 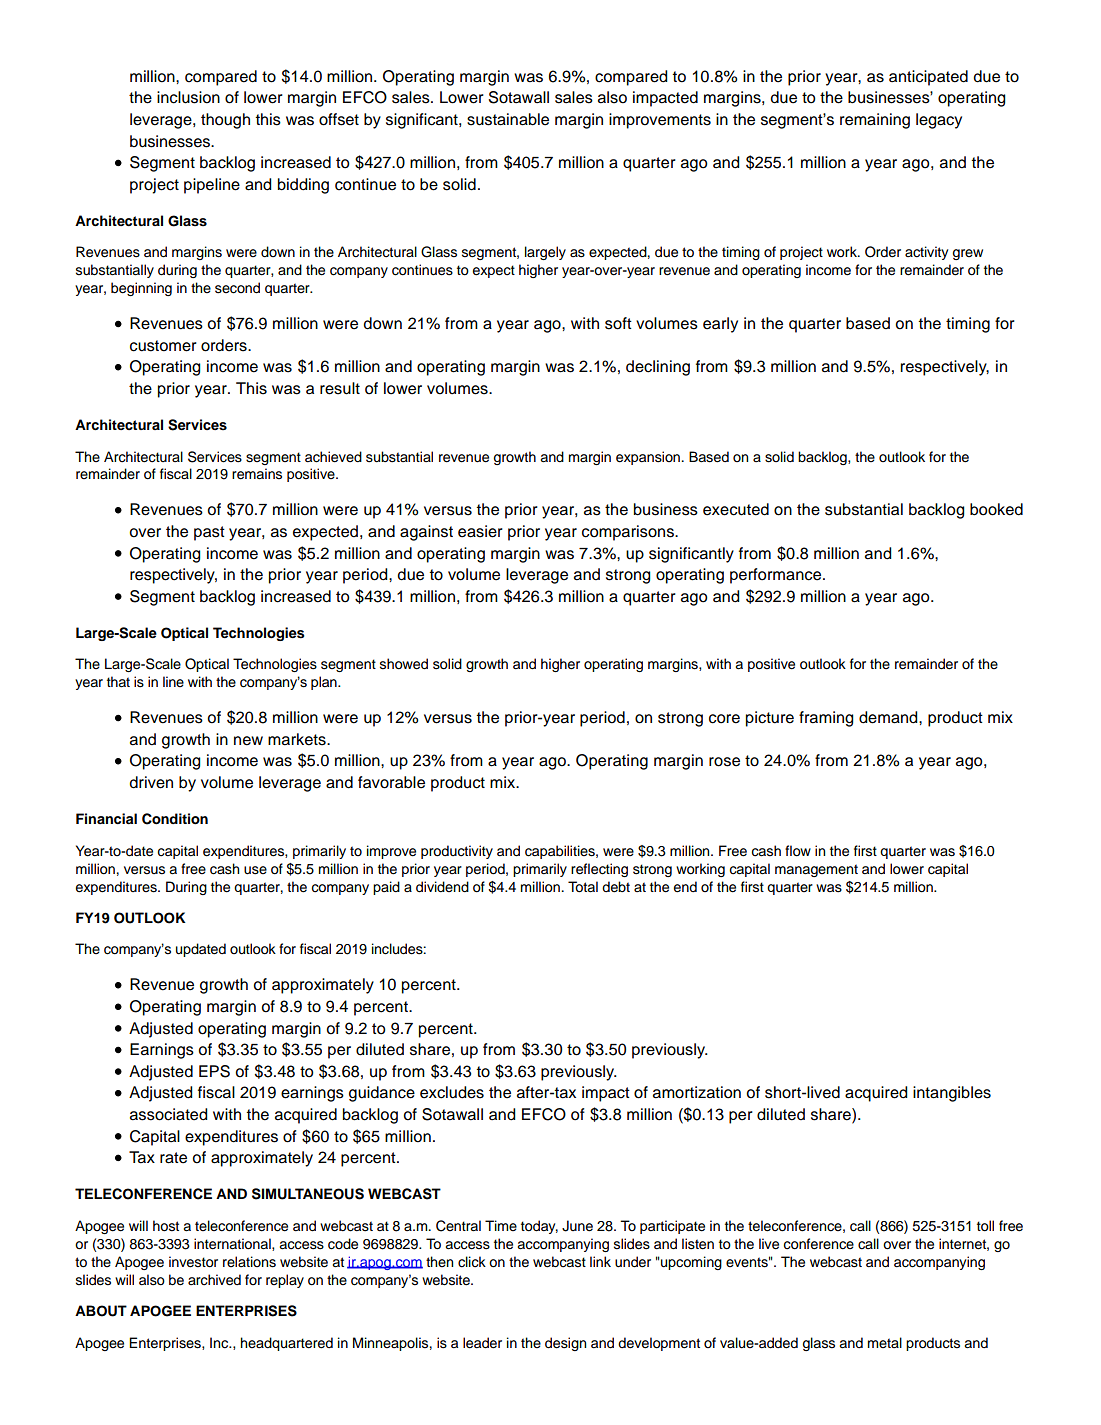 I want to click on excludes, so click(x=452, y=1092).
